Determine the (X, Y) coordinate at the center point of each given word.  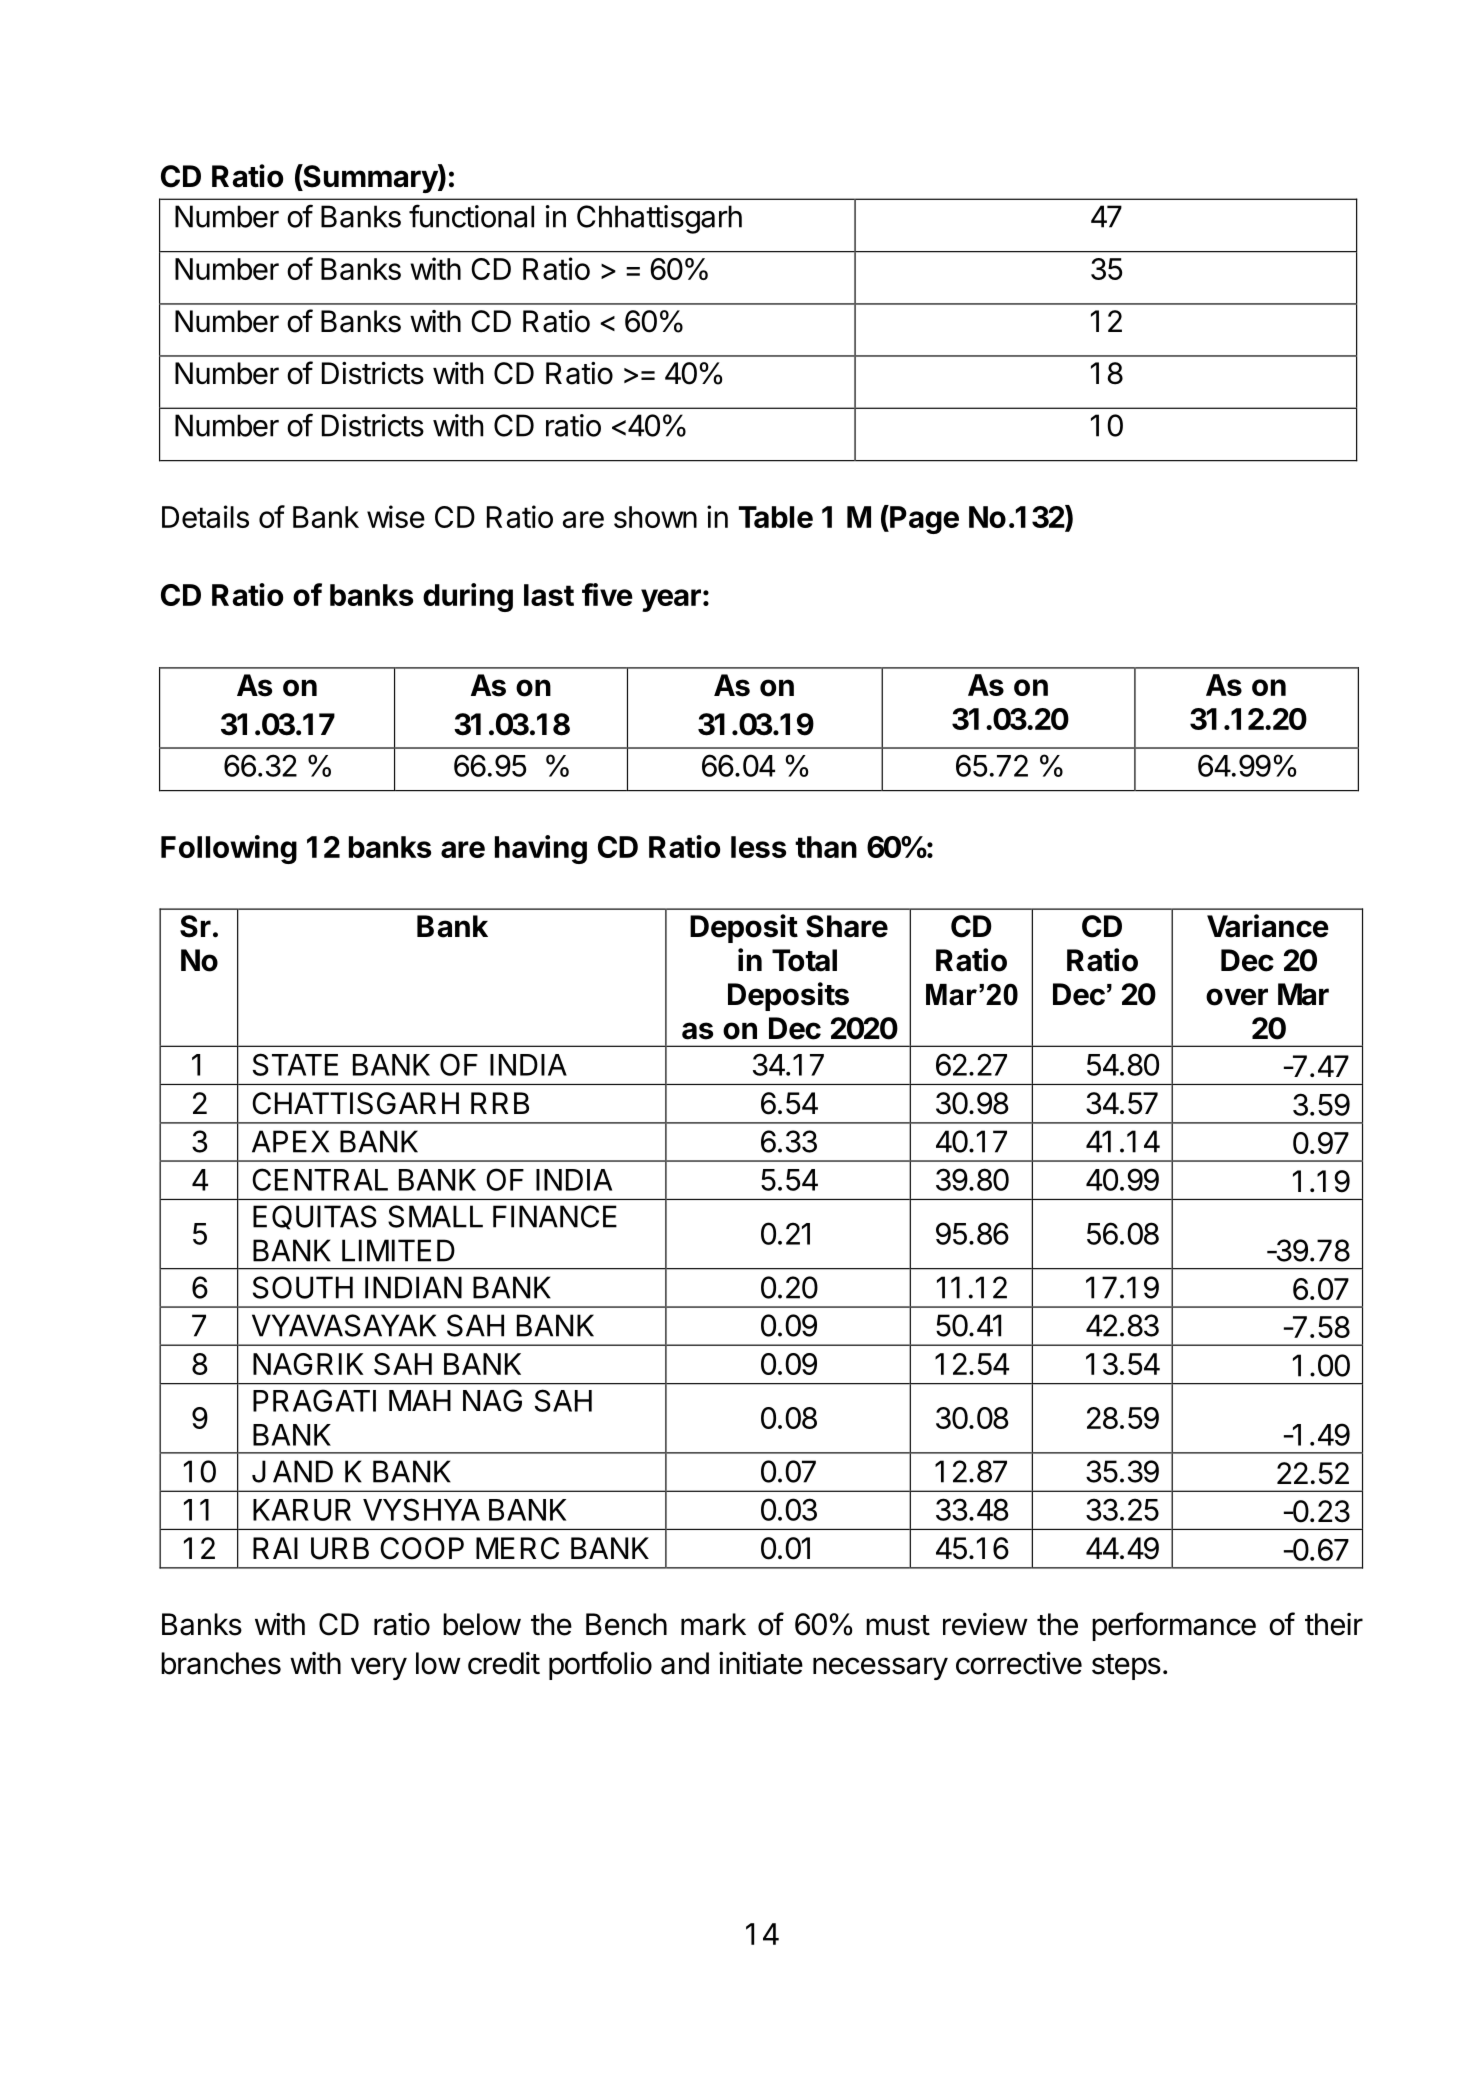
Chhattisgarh (659, 219)
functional (471, 216)
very (379, 1668)
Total (804, 960)
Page (923, 519)
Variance (1268, 926)
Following (229, 849)
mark (713, 1624)
